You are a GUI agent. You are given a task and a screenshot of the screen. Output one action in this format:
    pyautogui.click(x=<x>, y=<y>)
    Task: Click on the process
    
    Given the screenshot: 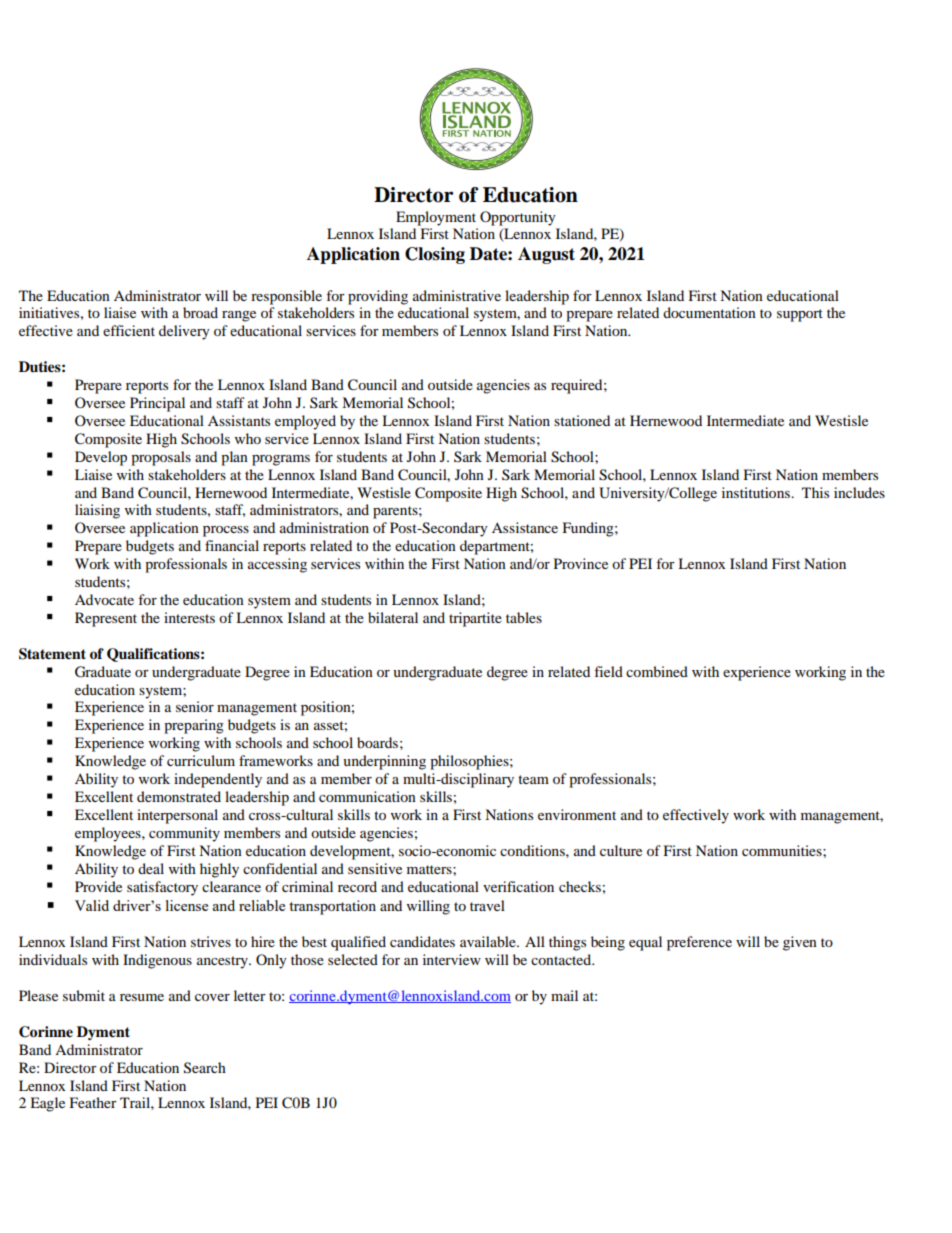 What is the action you would take?
    pyautogui.click(x=226, y=531)
